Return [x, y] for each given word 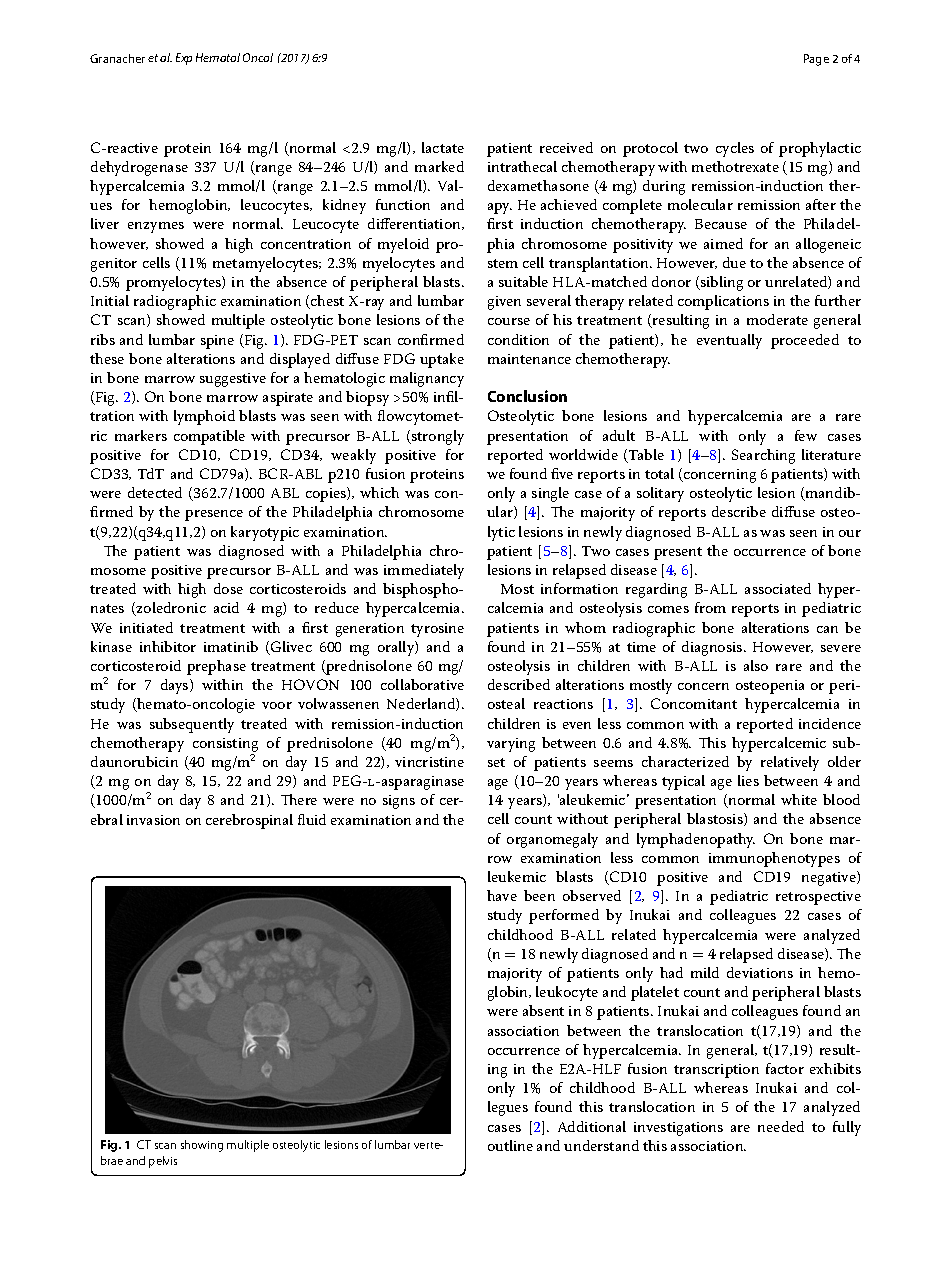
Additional [592, 1126]
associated [778, 588]
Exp [184, 59]
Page [816, 60]
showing [202, 1146]
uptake [442, 360]
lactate [443, 147]
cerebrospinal [249, 821]
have [502, 895]
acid [226, 607]
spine [217, 342]
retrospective [818, 898]
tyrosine [437, 630]
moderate [777, 319]
